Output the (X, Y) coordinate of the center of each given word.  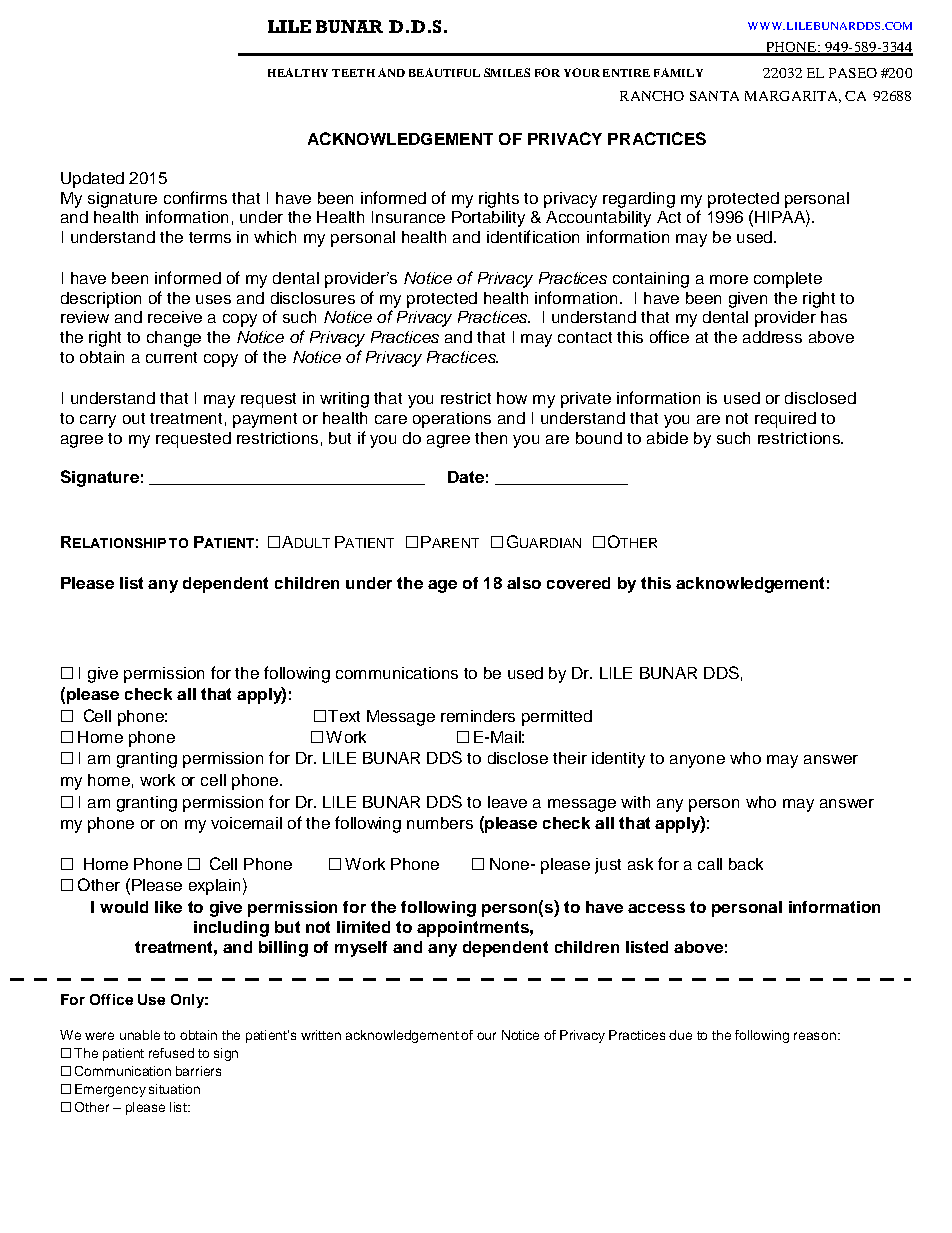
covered (578, 583)
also (524, 583)
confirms (195, 197)
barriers (198, 1071)
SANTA (714, 96)
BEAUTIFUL (444, 72)
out (134, 418)
